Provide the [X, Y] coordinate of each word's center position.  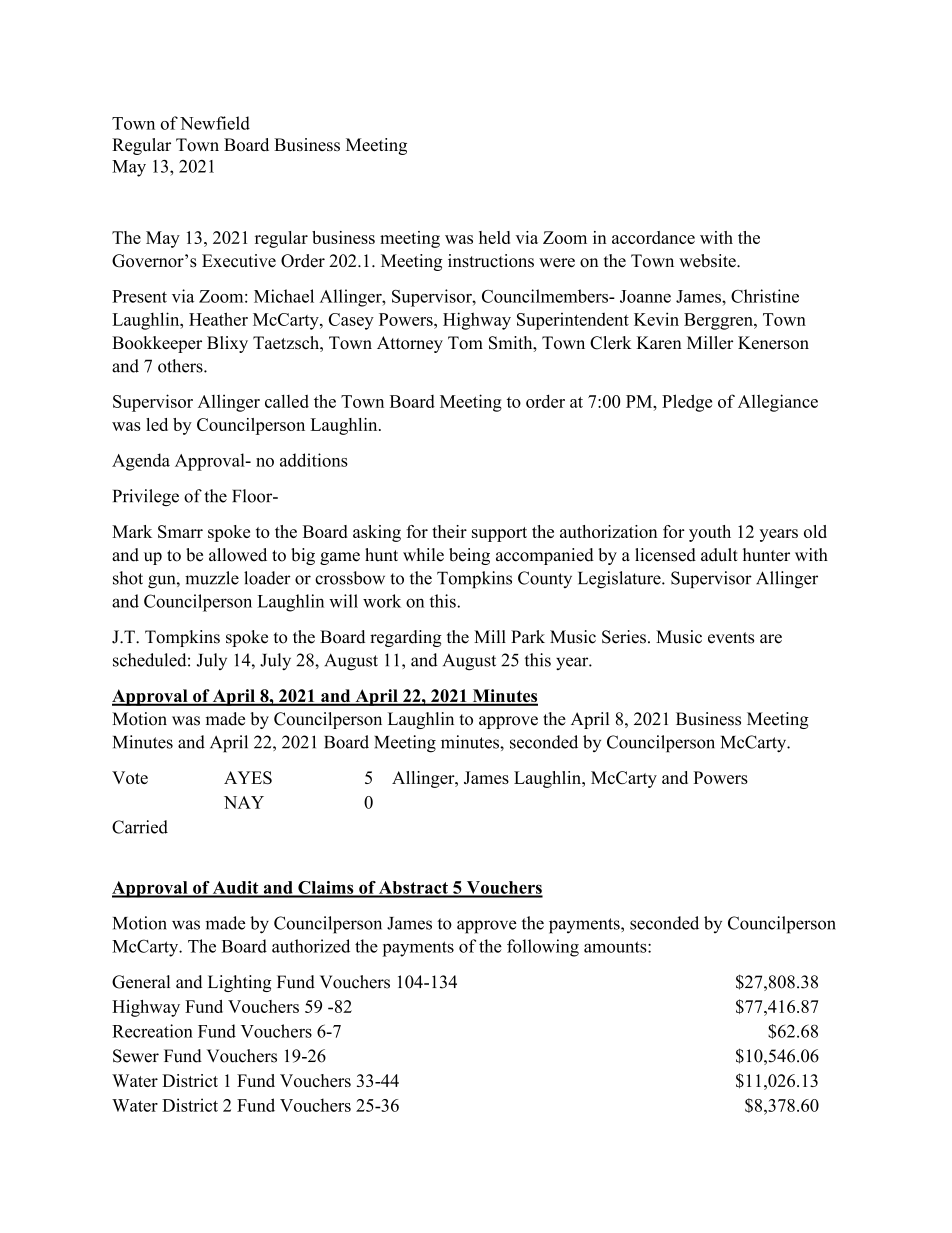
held [494, 237]
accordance [653, 237]
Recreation [152, 1031]
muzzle [212, 578]
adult [719, 555]
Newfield [215, 123]
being [469, 556]
